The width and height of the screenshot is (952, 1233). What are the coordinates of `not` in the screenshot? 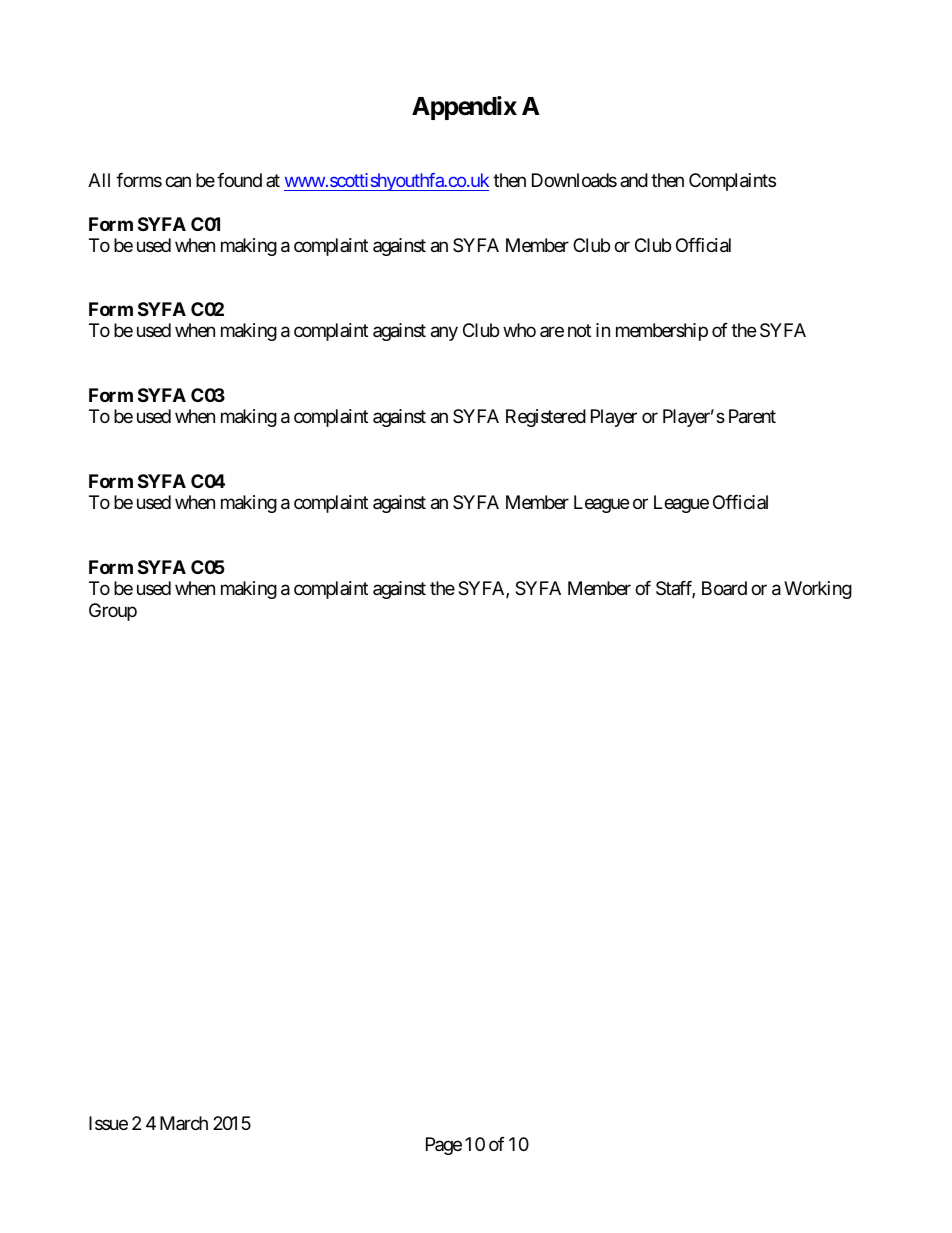 It's located at (579, 331).
